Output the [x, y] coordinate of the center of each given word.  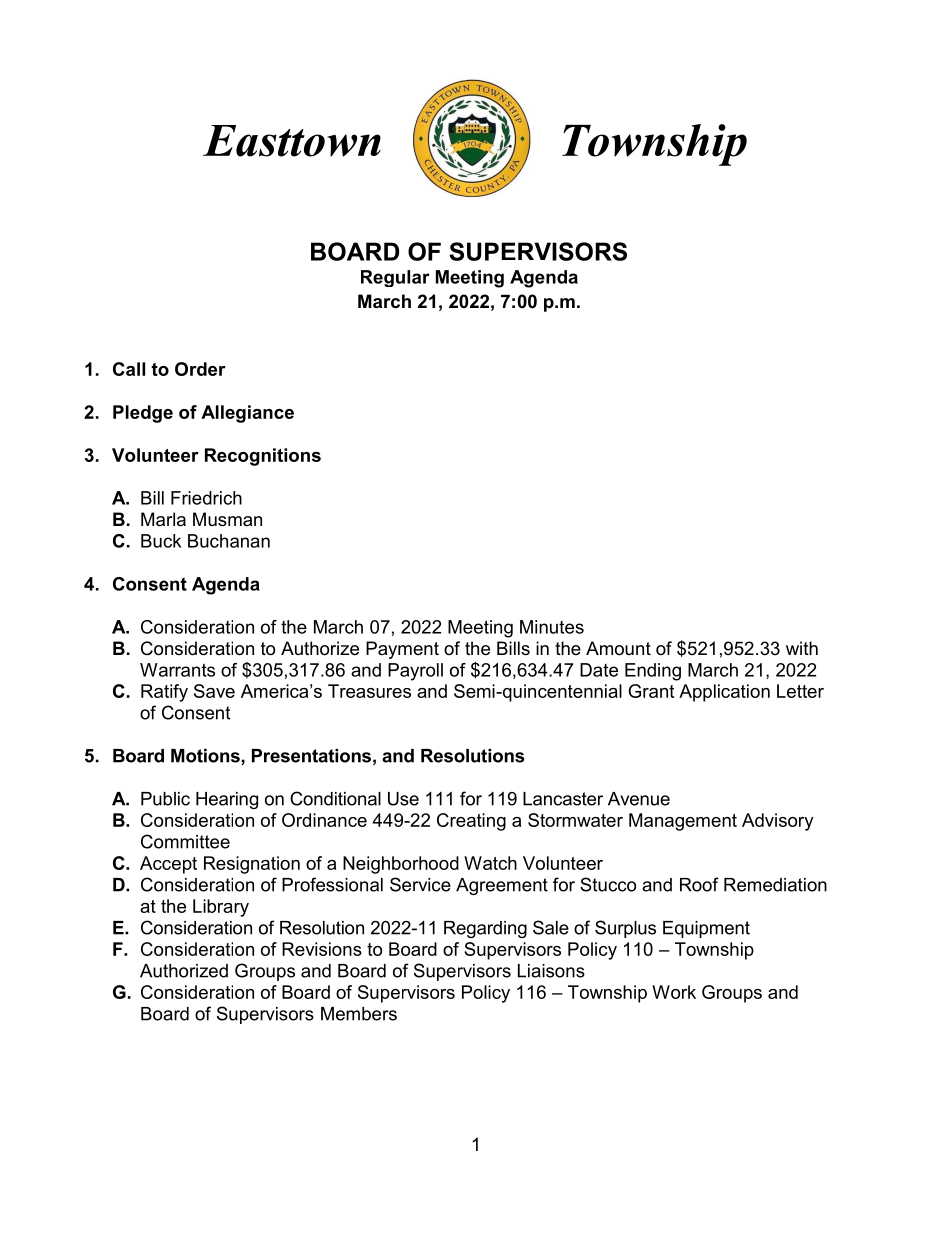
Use [403, 799]
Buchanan [229, 541]
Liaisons [551, 971]
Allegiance [247, 414]
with [802, 648]
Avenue [639, 799]
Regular [395, 278]
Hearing [227, 800]
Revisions [322, 949]
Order [200, 369]
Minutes [552, 627]
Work [674, 992]
